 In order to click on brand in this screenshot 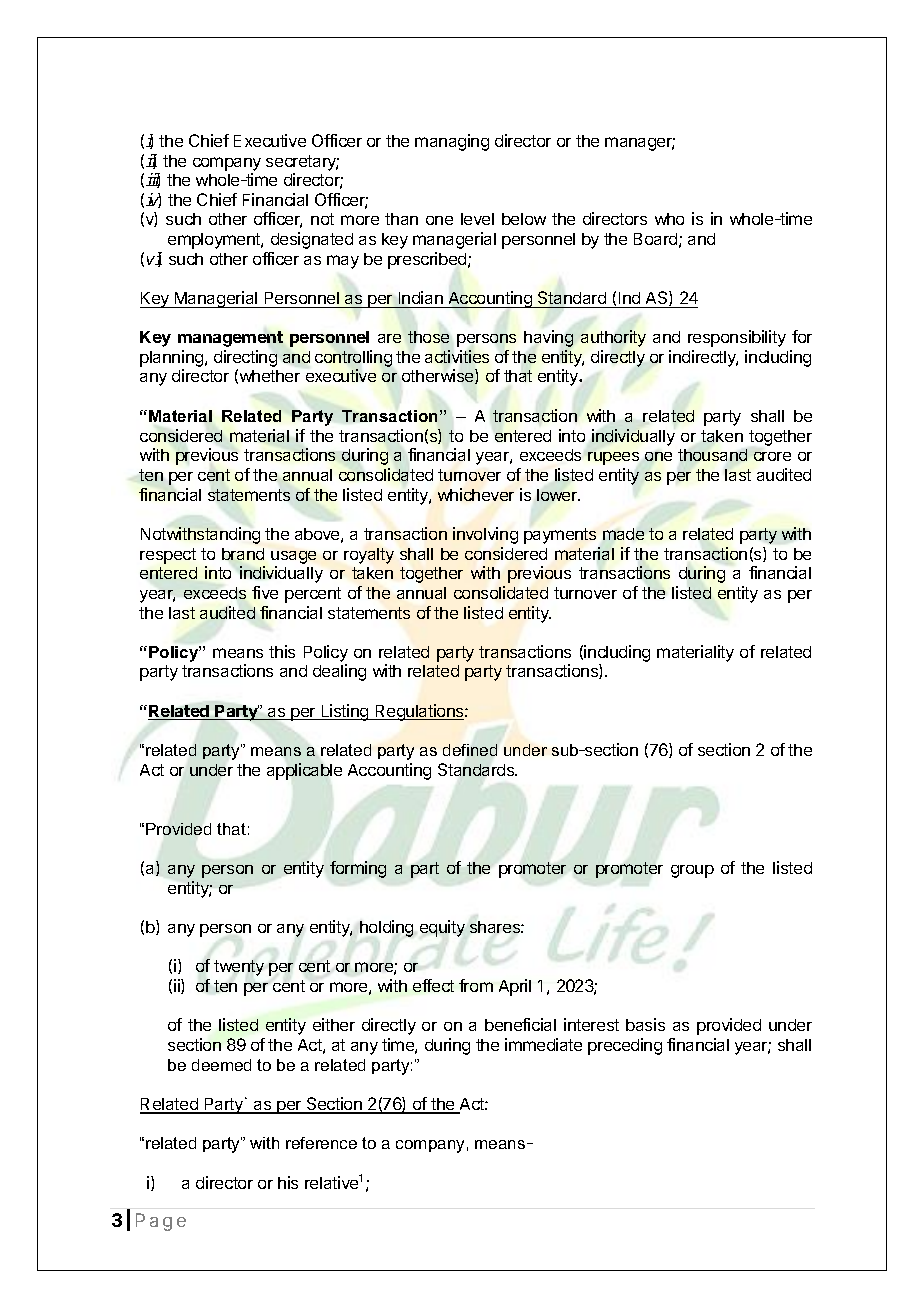, I will do `click(243, 554)`.
